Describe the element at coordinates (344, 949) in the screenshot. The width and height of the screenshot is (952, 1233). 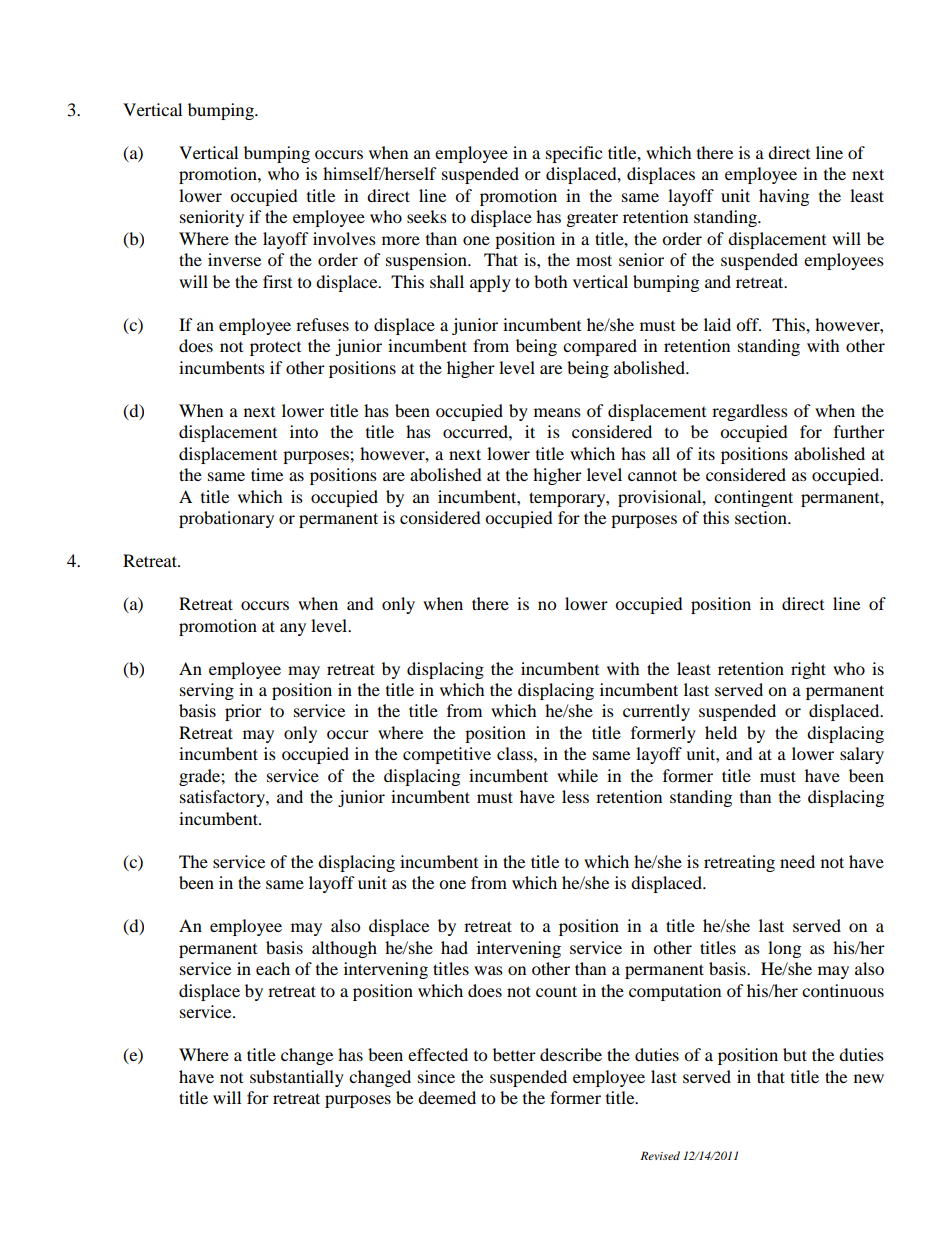
I see `although` at that location.
